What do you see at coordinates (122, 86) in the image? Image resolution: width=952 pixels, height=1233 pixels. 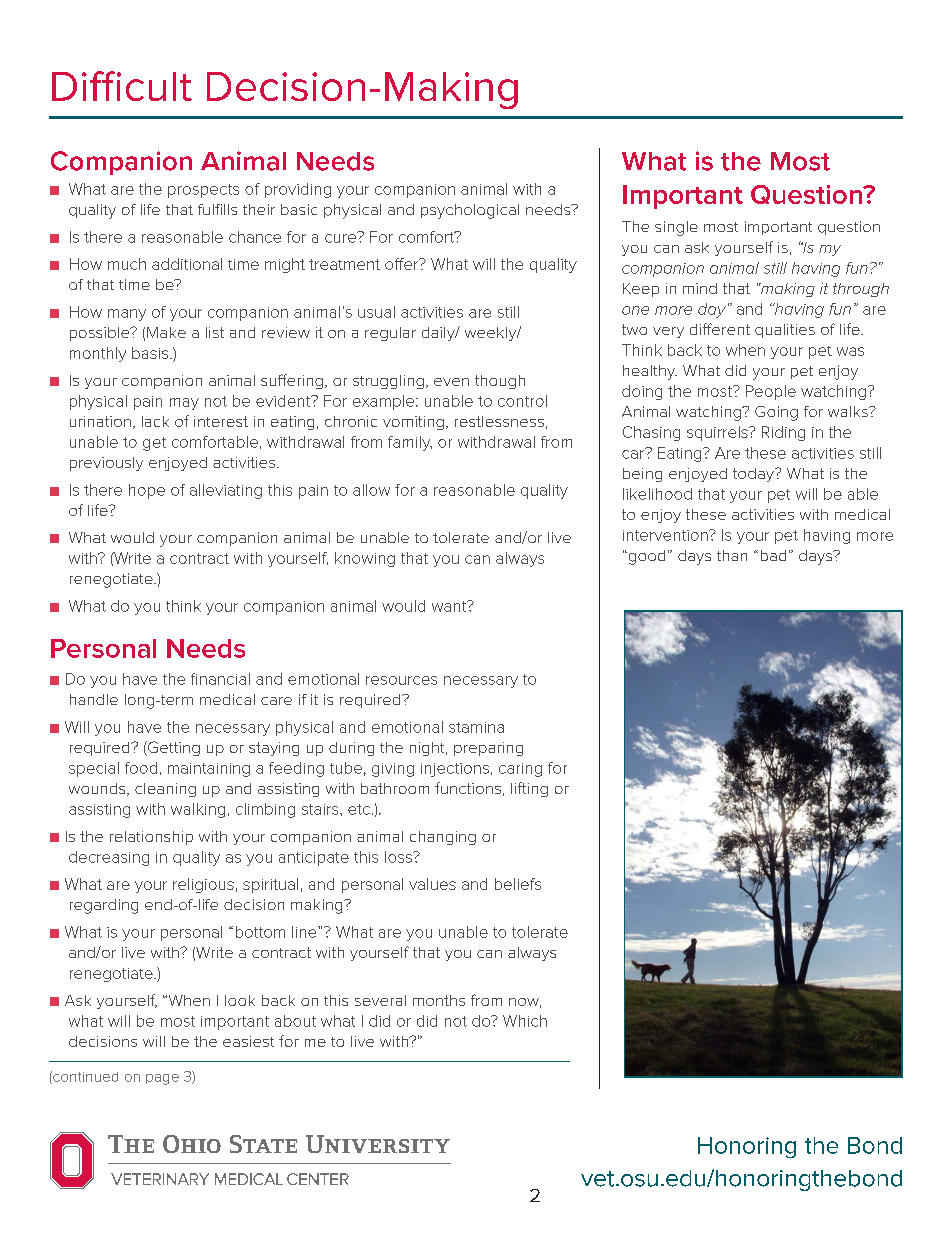 I see `Difficult` at bounding box center [122, 86].
